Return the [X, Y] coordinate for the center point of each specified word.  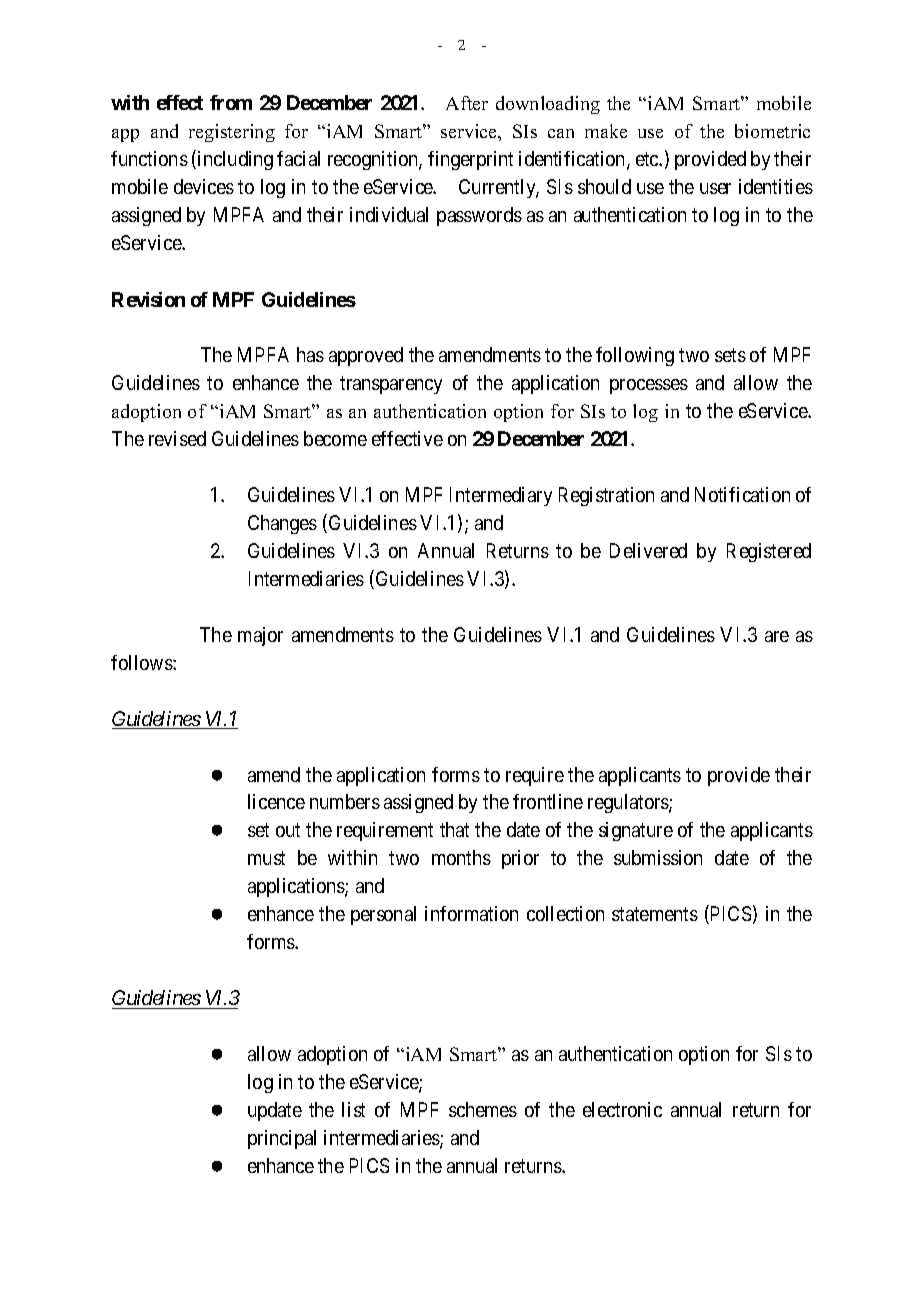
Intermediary [501, 496]
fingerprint [470, 160]
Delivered [648, 550]
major [260, 636]
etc [648, 159]
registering [232, 133]
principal [282, 1139]
